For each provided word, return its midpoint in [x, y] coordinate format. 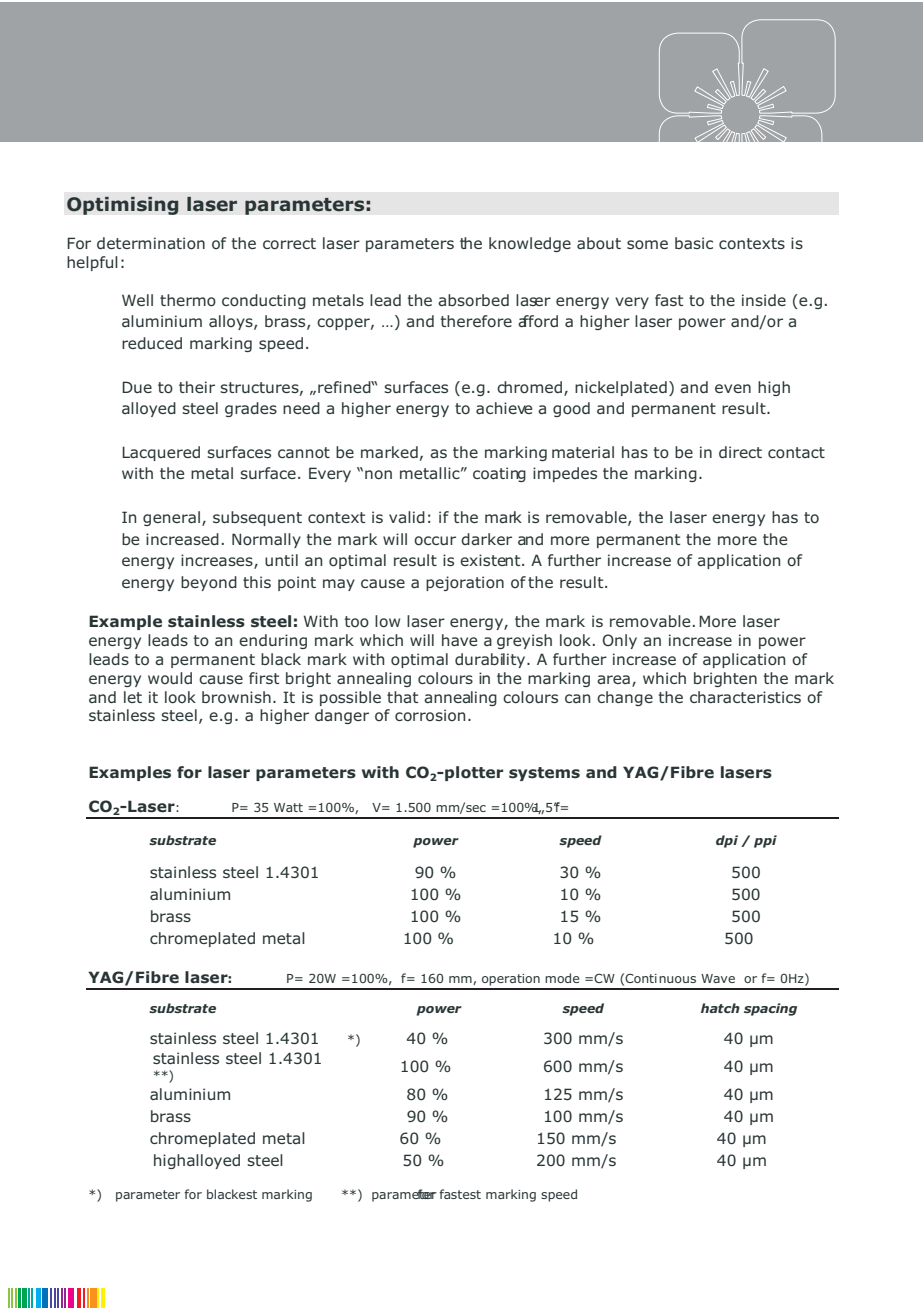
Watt [288, 807]
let [133, 697]
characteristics [745, 697]
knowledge [530, 244]
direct [740, 452]
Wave [718, 978]
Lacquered [161, 453]
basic [694, 243]
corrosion [430, 715]
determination [151, 243]
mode [562, 978]
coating [499, 474]
